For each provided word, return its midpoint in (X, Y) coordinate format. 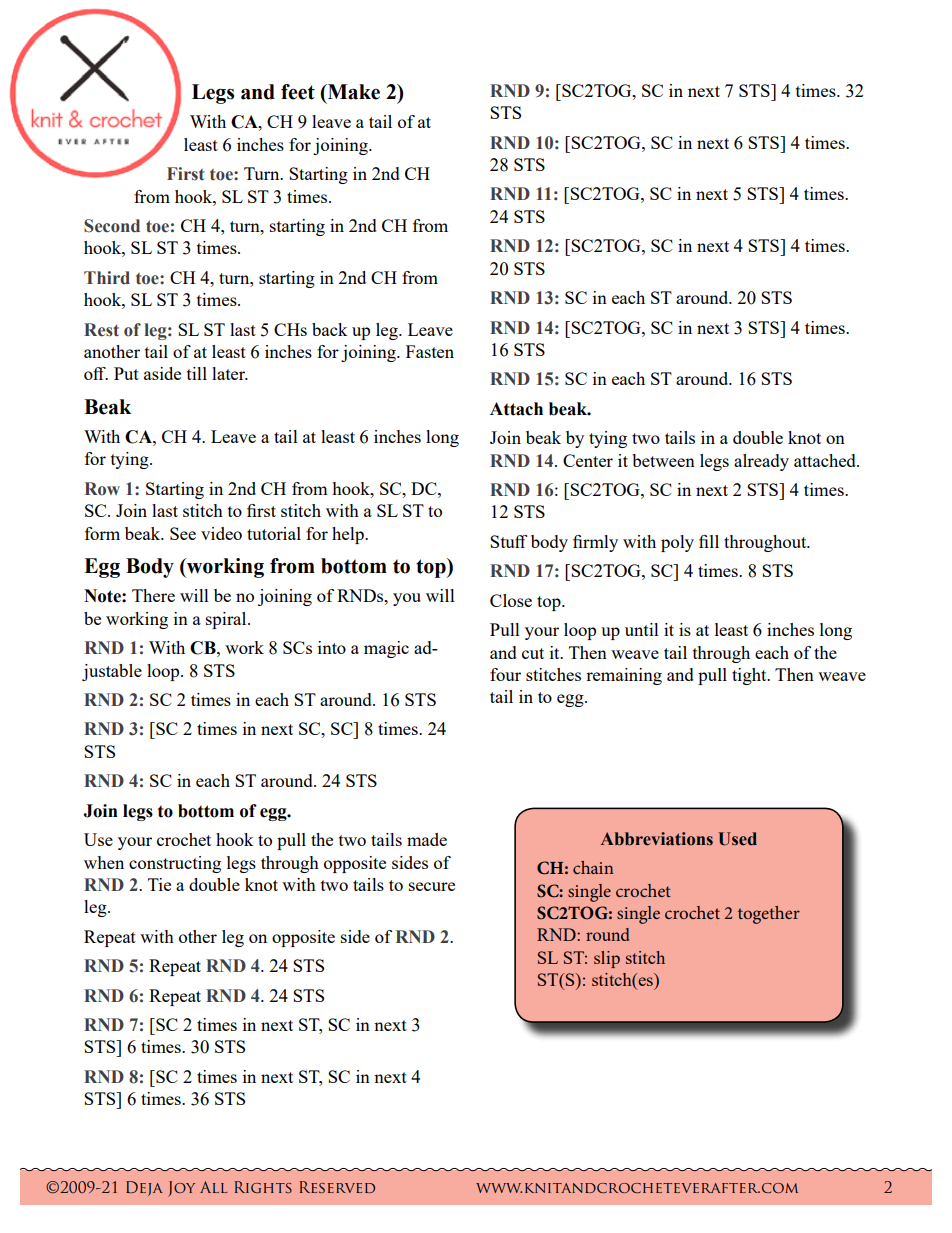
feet (298, 92)
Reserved (337, 1187)
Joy (181, 1189)
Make (352, 93)
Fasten (430, 351)
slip (607, 959)
